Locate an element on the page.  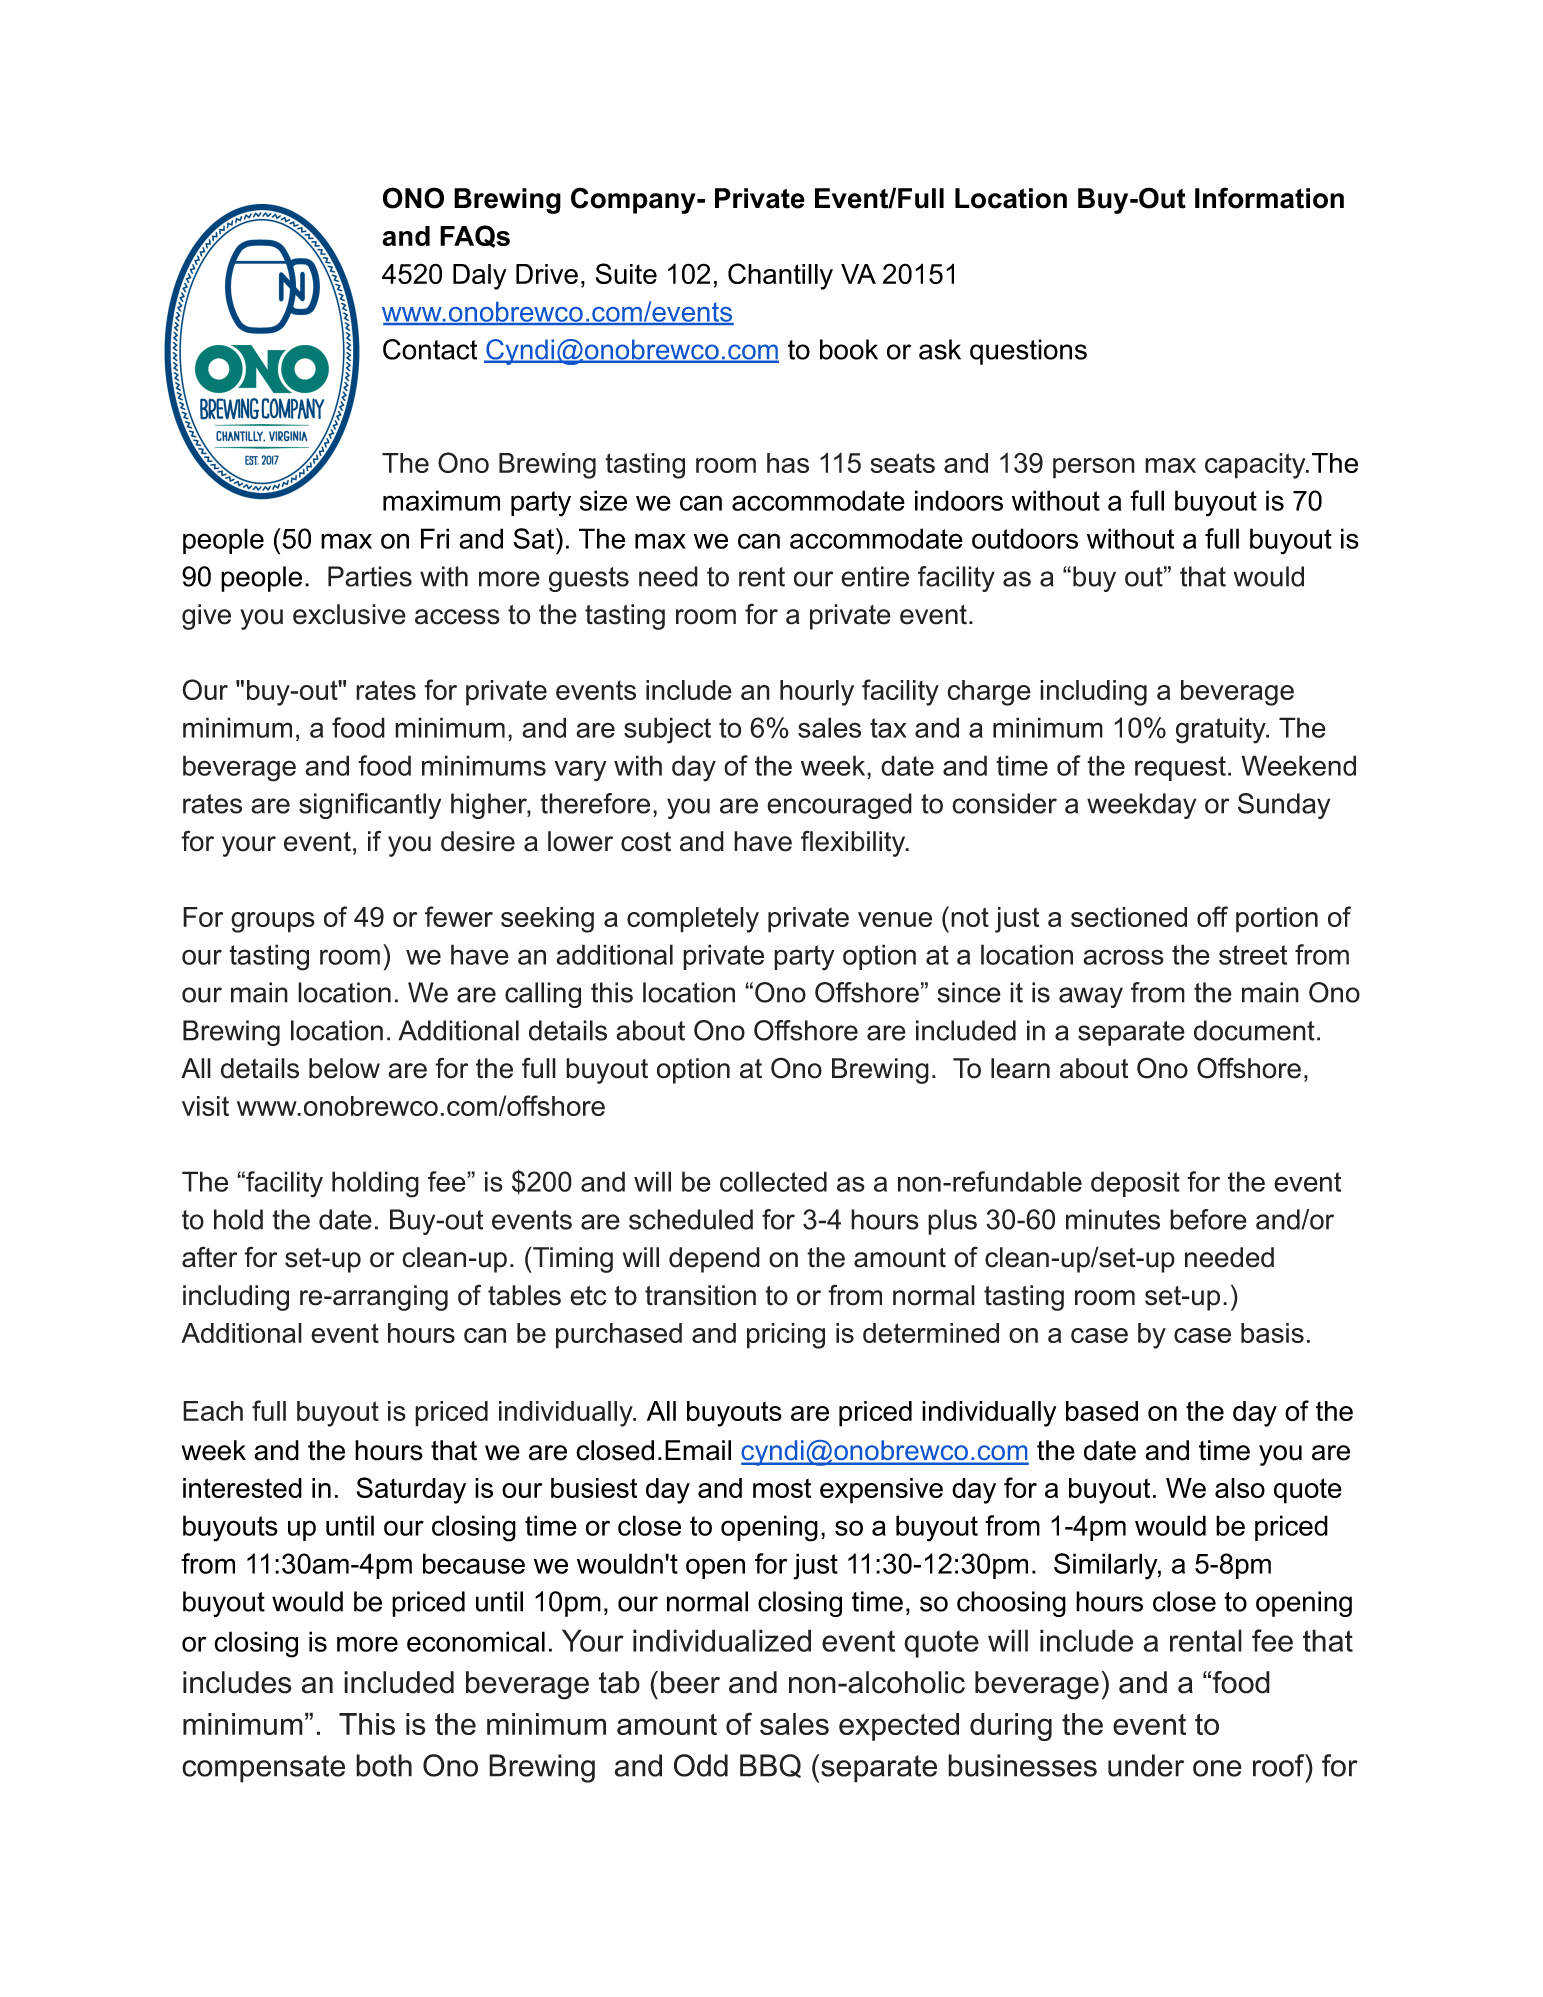
person is located at coordinates (1094, 468).
